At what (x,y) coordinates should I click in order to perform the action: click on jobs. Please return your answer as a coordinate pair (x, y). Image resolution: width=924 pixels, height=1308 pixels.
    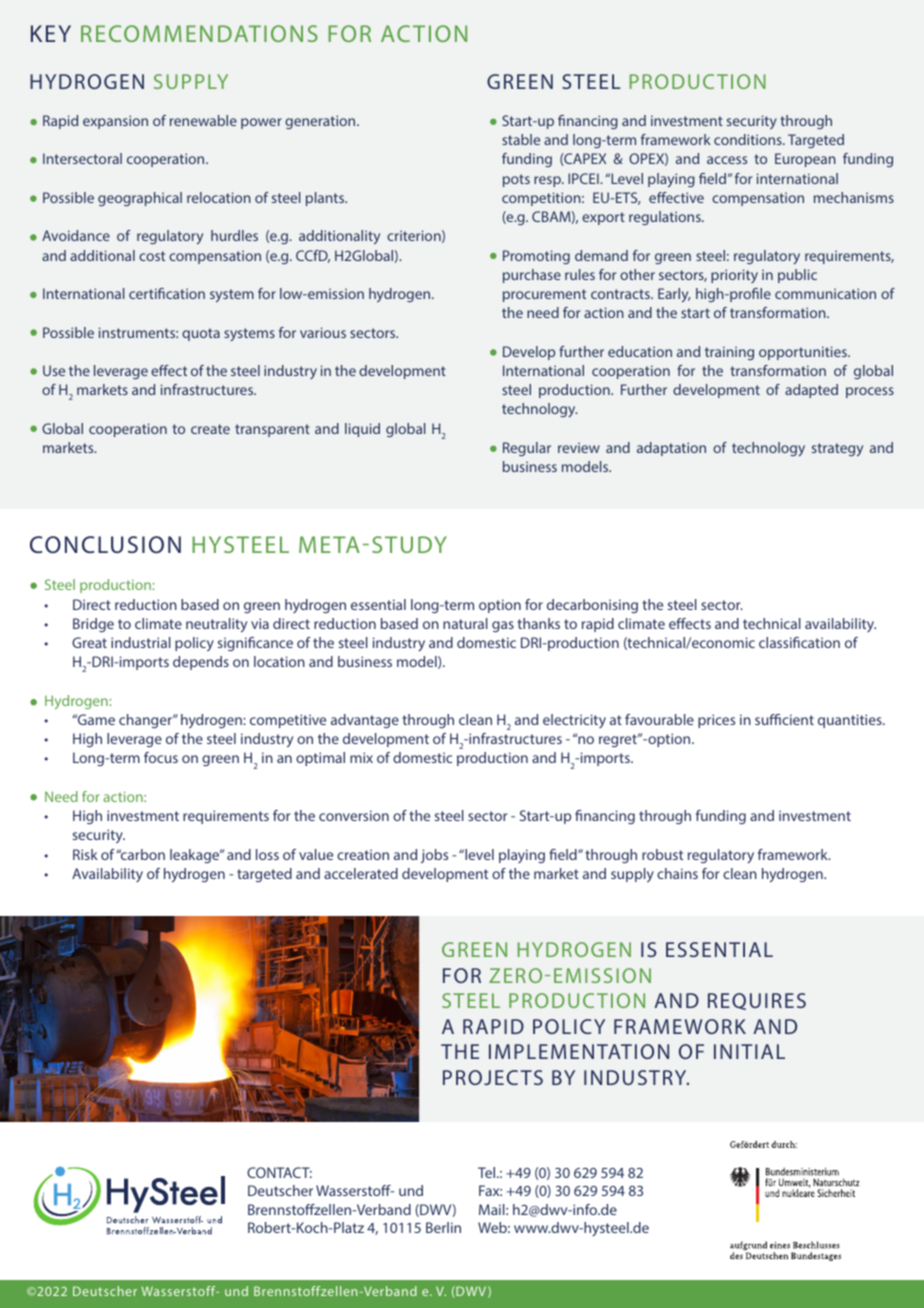
    Looking at the image, I should click on (434, 856).
